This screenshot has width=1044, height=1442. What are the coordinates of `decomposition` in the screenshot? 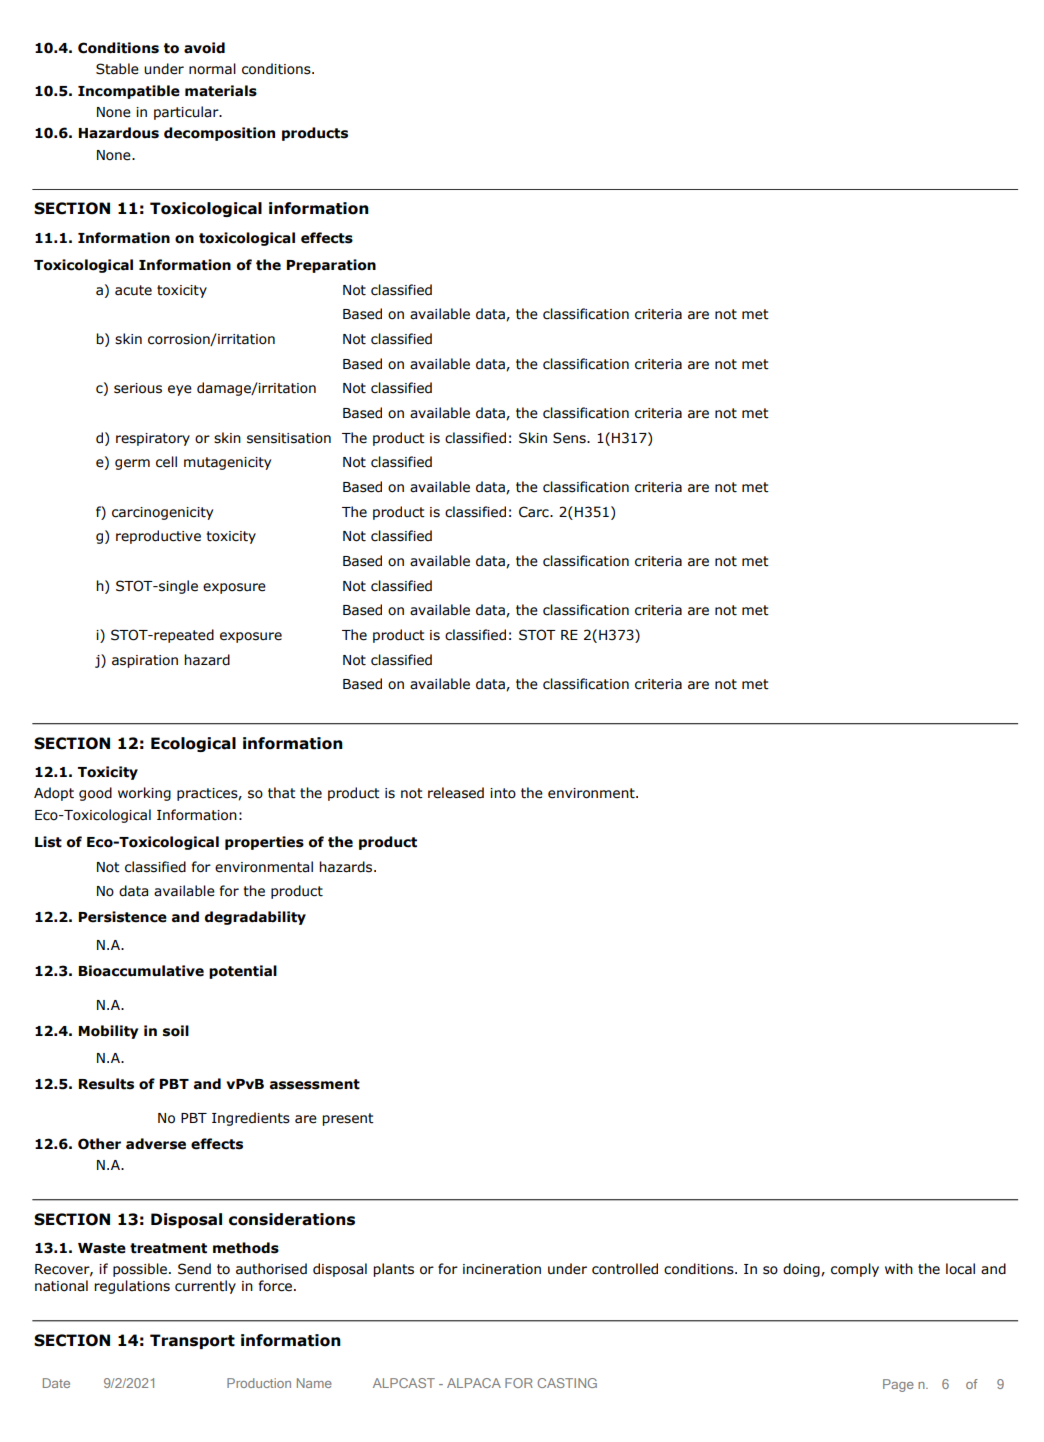 It's located at (219, 134).
